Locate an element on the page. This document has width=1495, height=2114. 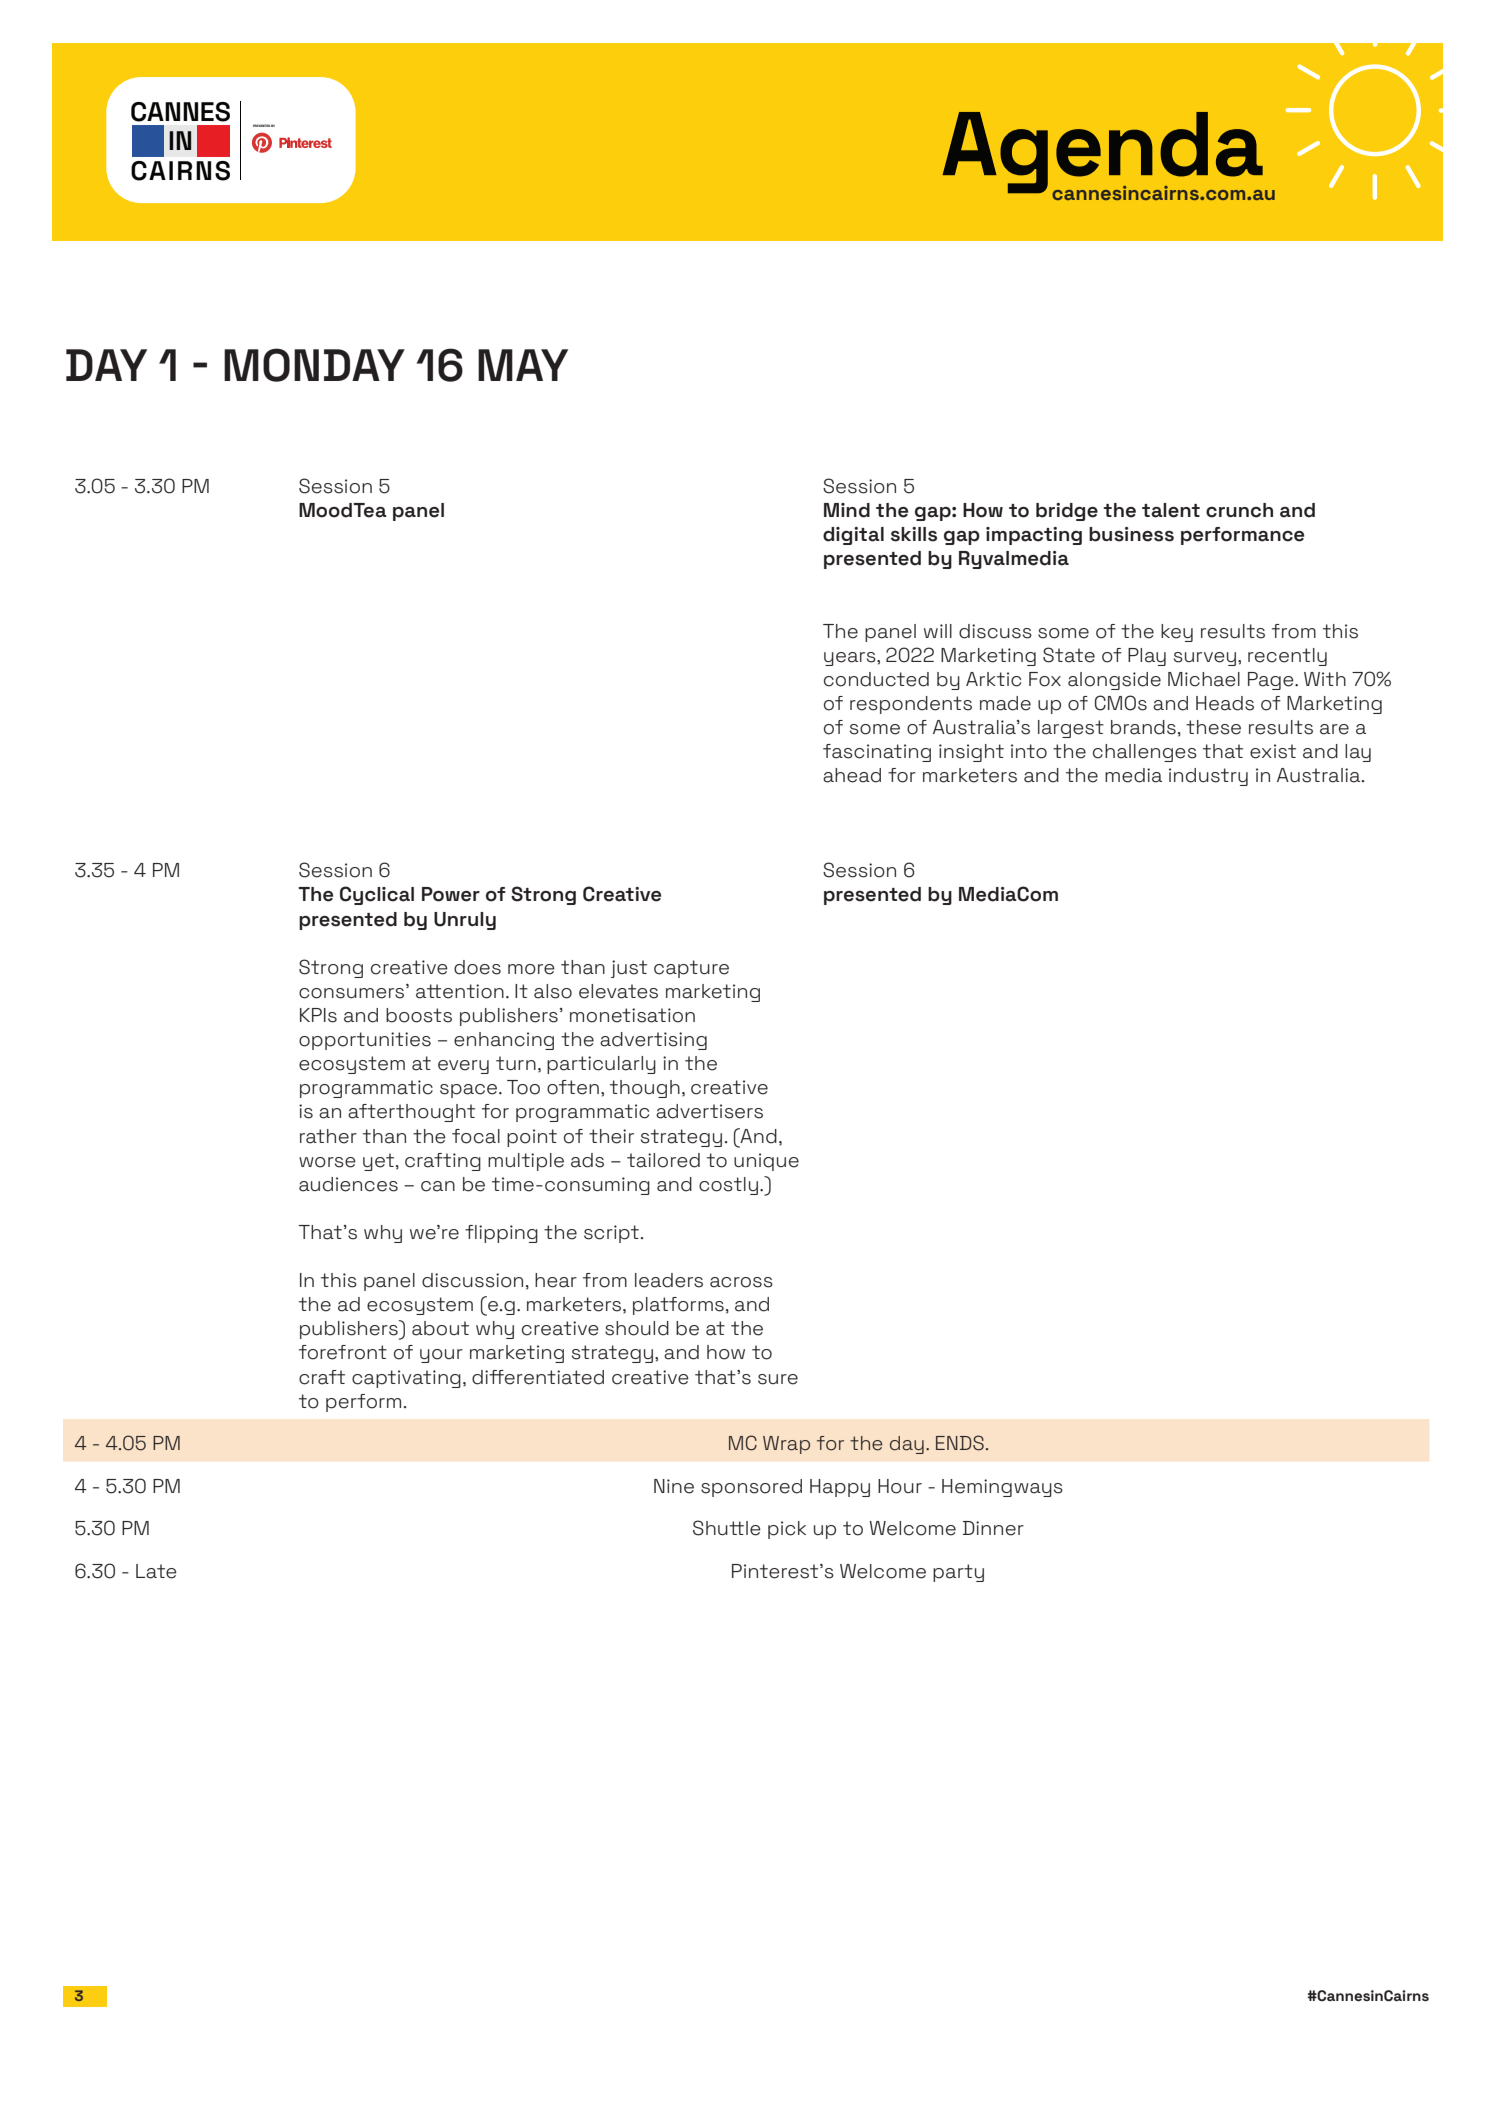
years is located at coordinates (851, 659).
